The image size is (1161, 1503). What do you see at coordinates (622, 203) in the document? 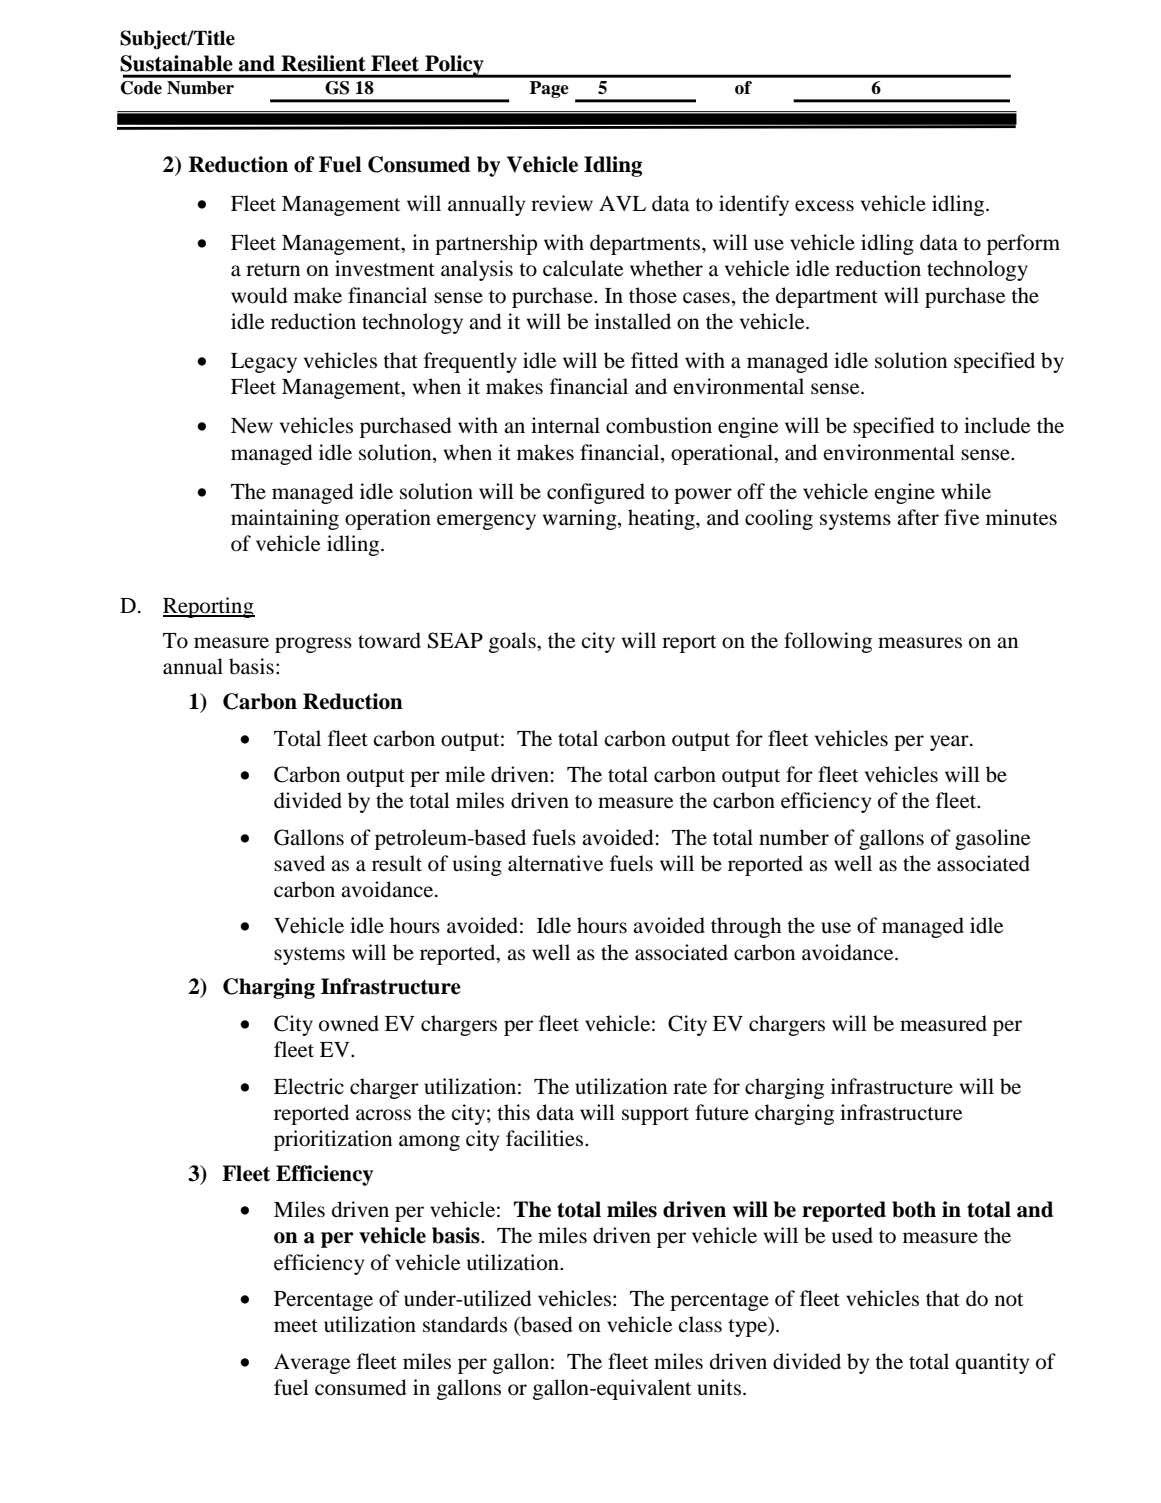
I see `AVL` at bounding box center [622, 203].
